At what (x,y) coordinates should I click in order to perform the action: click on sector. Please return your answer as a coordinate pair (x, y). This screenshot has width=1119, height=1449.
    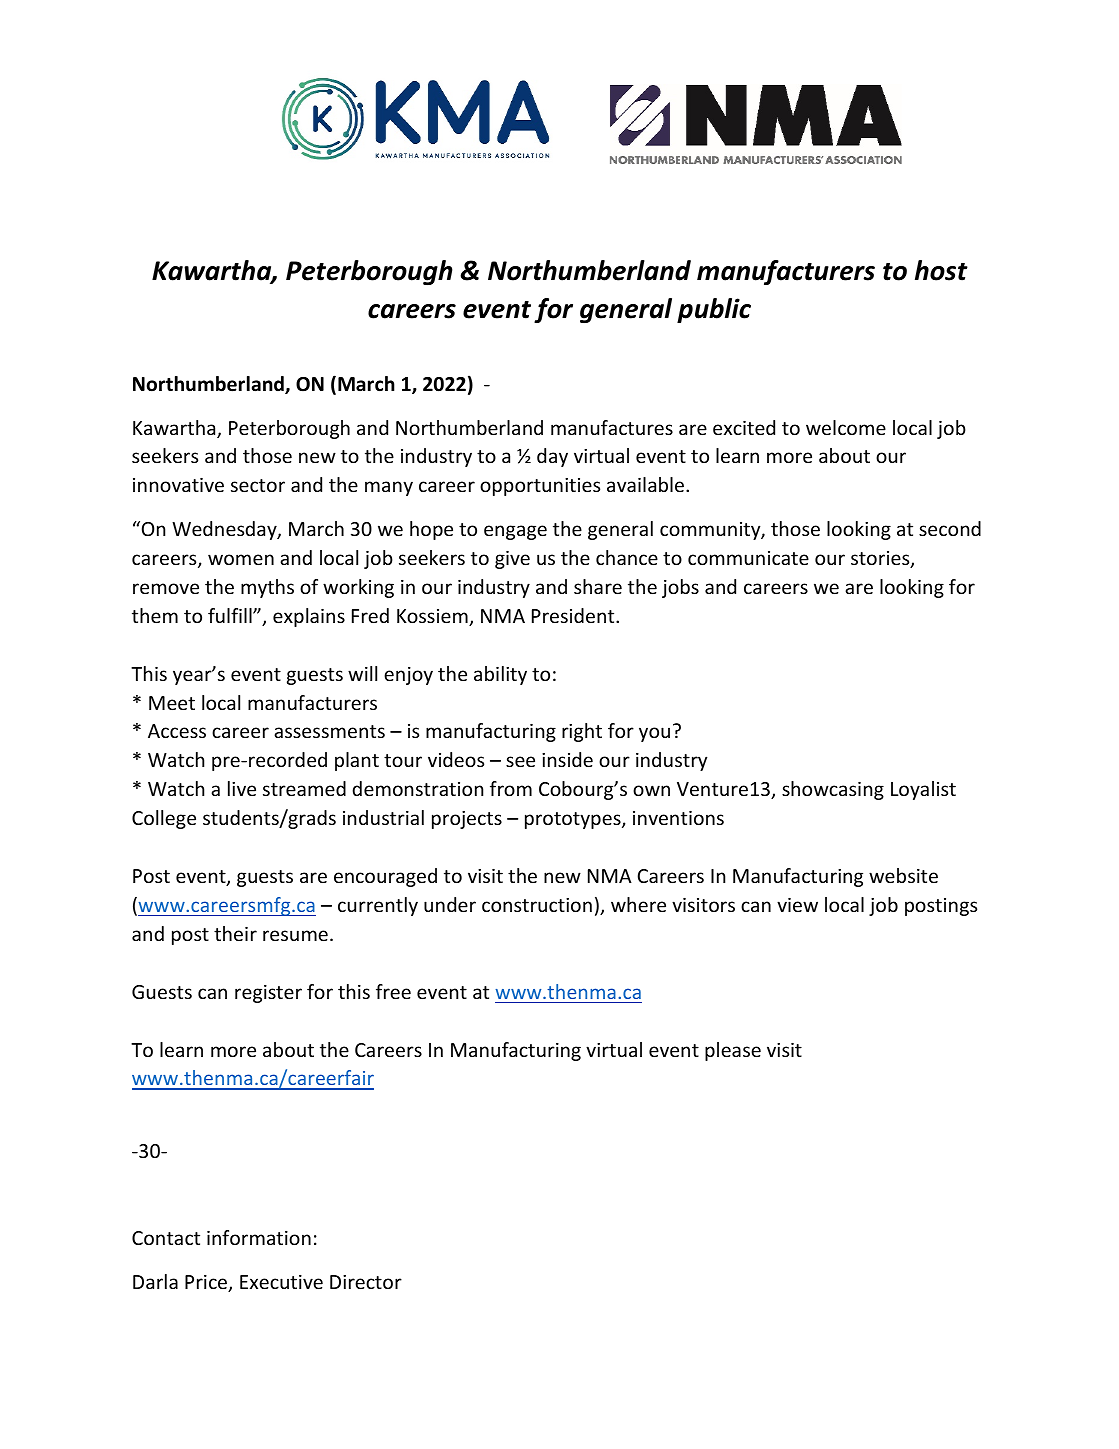
    Looking at the image, I should click on (258, 485).
